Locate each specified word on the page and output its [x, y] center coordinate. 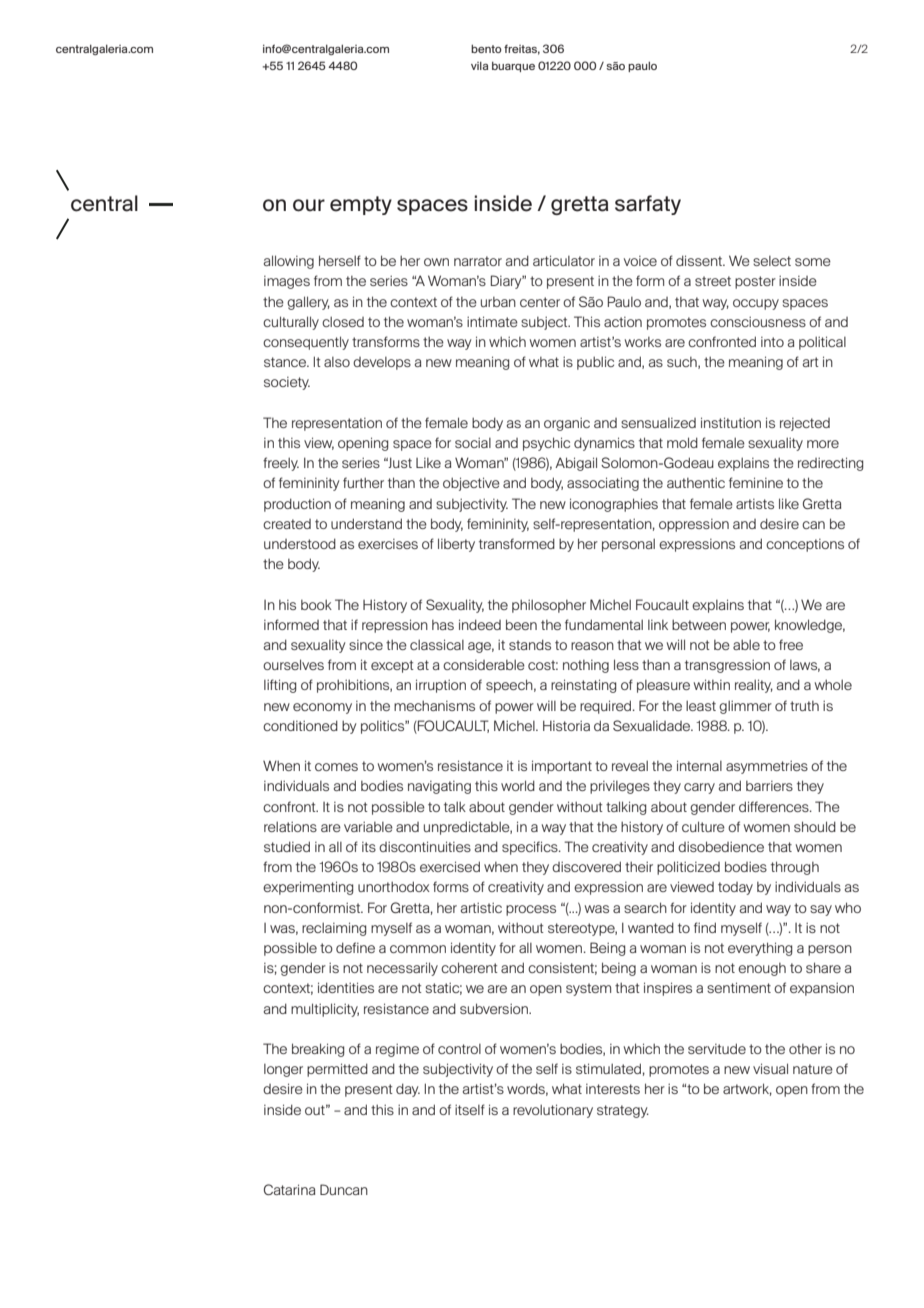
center [540, 302]
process [531, 910]
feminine [756, 482]
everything [760, 949]
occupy [756, 304]
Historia [566, 725]
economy [322, 708]
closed [343, 321]
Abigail [576, 464]
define [355, 947]
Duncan [344, 1189]
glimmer [745, 707]
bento [486, 49]
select [772, 261]
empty [361, 205]
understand [366, 523]
